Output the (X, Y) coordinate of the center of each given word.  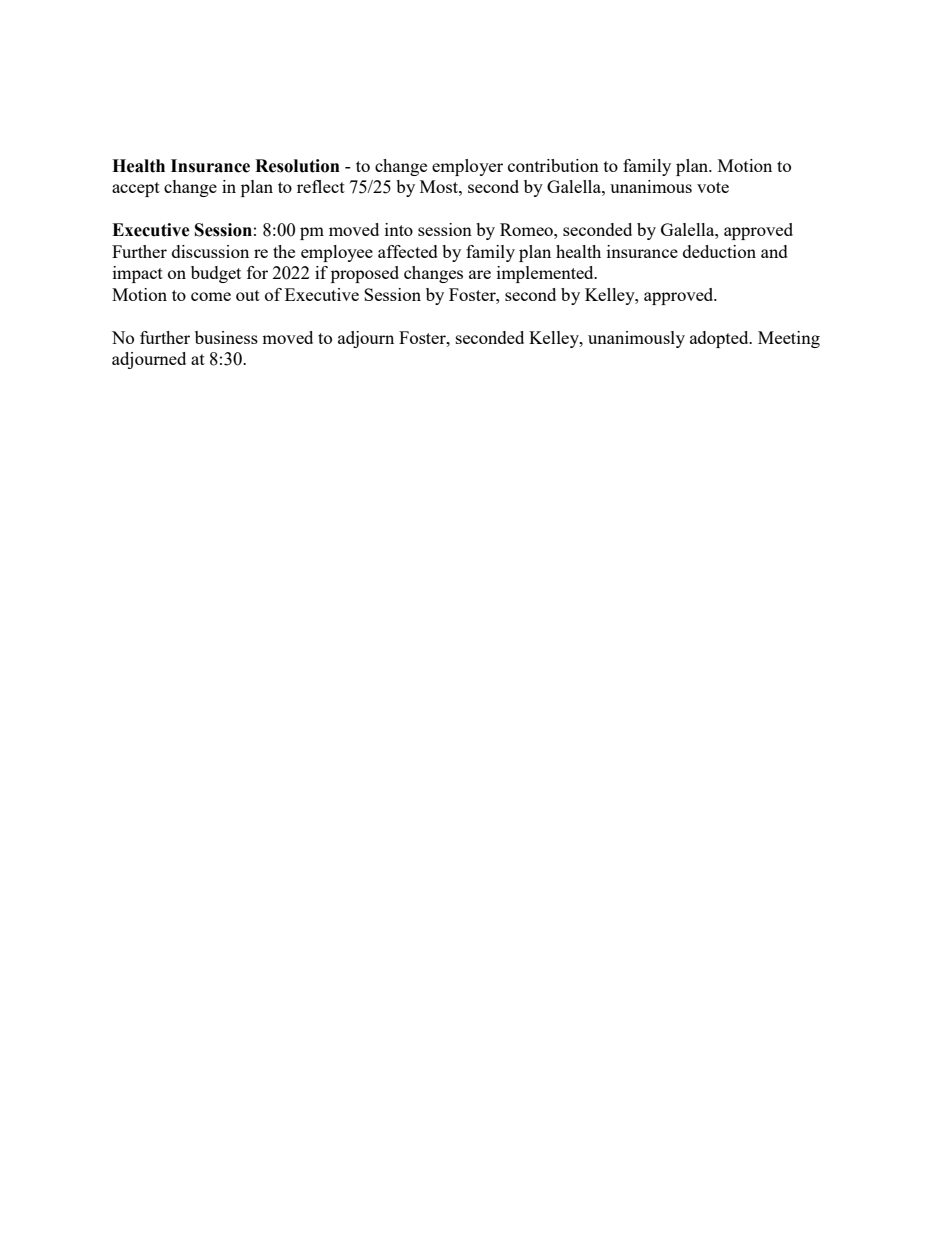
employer (467, 167)
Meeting (789, 339)
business (226, 337)
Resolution (297, 166)
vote (713, 187)
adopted (720, 339)
